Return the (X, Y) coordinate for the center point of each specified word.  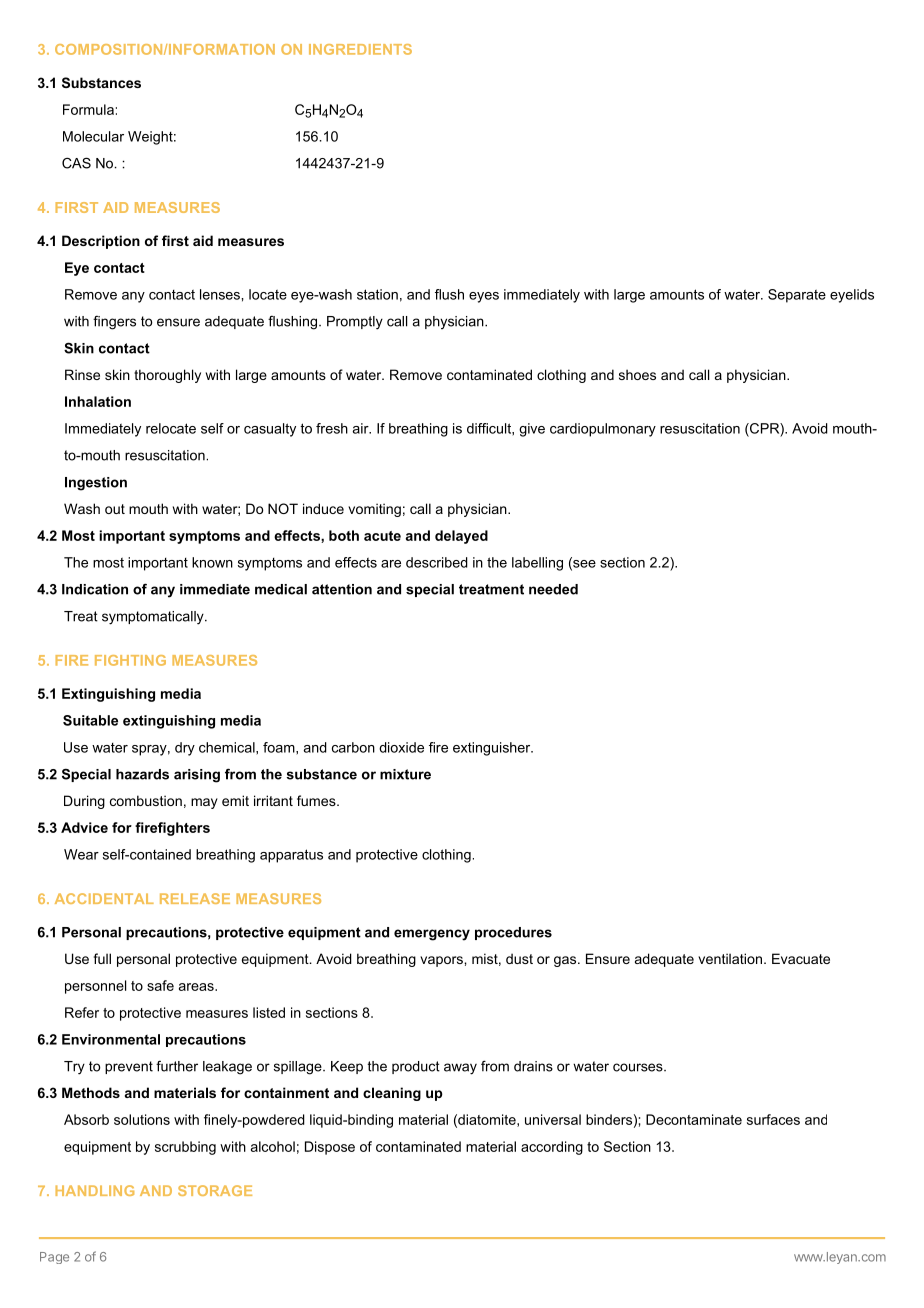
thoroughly (167, 376)
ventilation (730, 958)
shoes (637, 374)
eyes (484, 297)
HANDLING (94, 1190)
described (437, 562)
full (102, 958)
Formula (88, 109)
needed (553, 589)
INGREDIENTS (360, 49)
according (552, 1148)
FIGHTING (130, 660)
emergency (432, 935)
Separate (797, 296)
